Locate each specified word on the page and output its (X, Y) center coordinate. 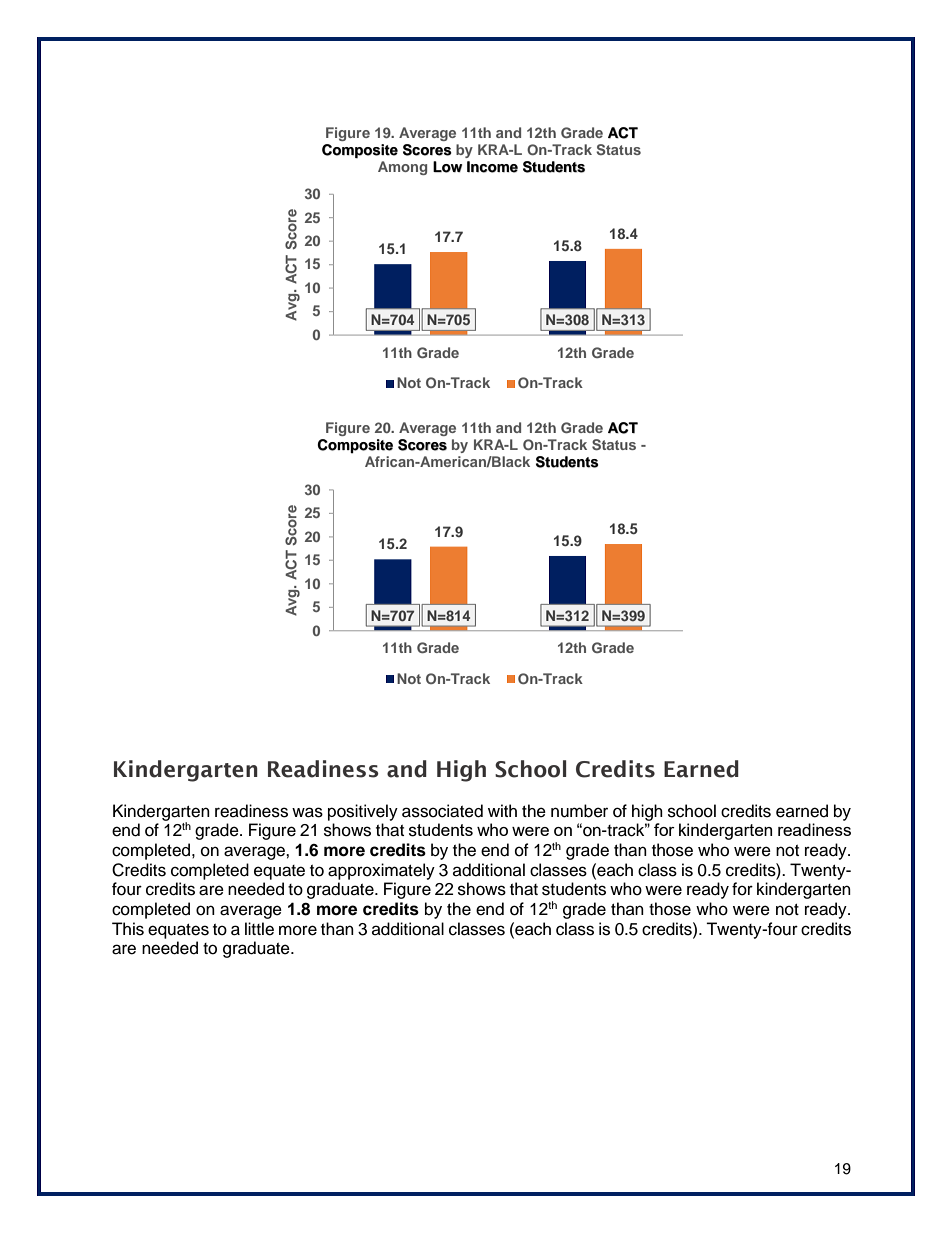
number (579, 811)
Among (402, 168)
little (259, 929)
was (307, 812)
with (502, 810)
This (128, 929)
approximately (381, 871)
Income (492, 167)
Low (447, 167)
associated (442, 811)
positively (363, 812)
